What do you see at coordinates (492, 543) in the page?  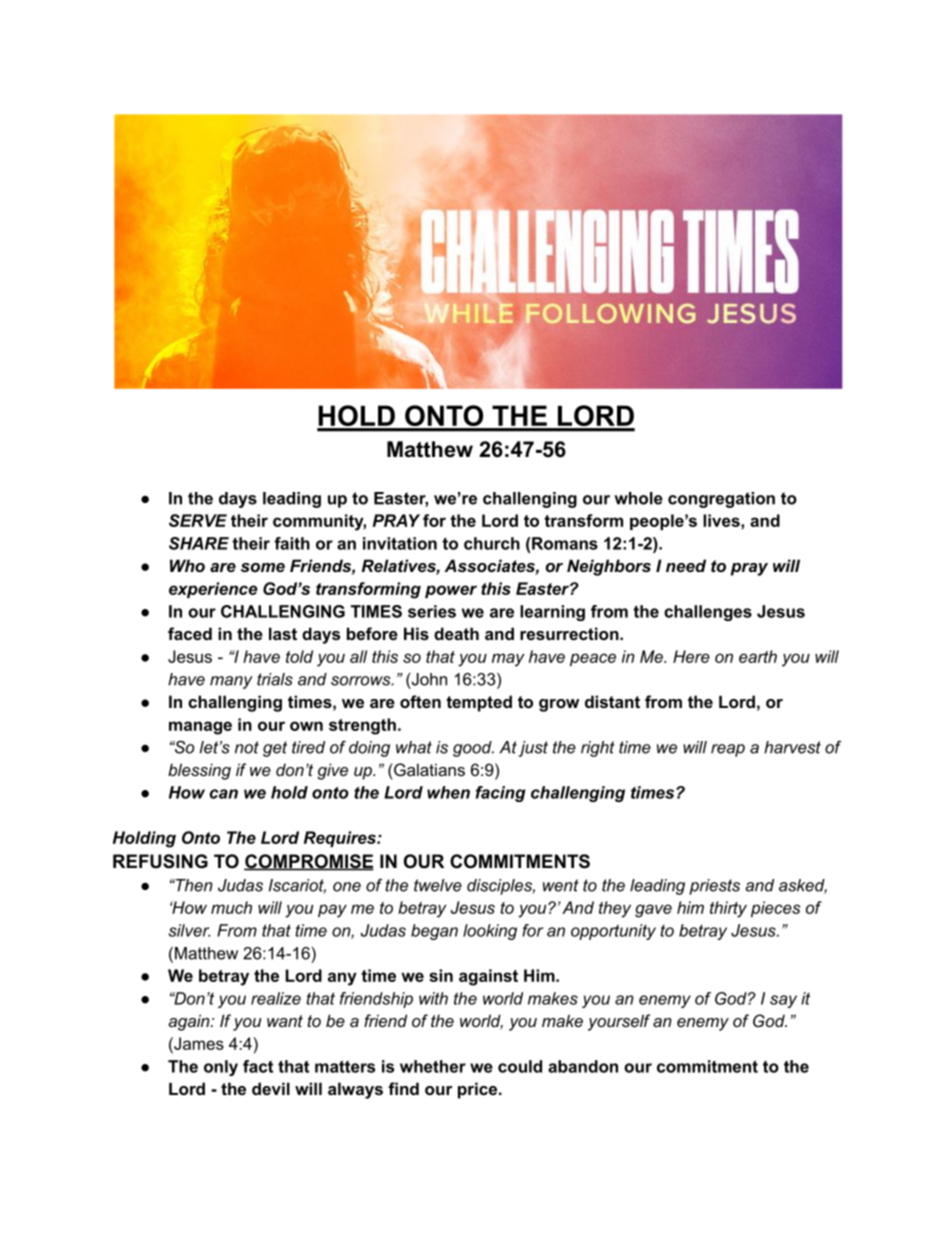 I see `church` at bounding box center [492, 543].
